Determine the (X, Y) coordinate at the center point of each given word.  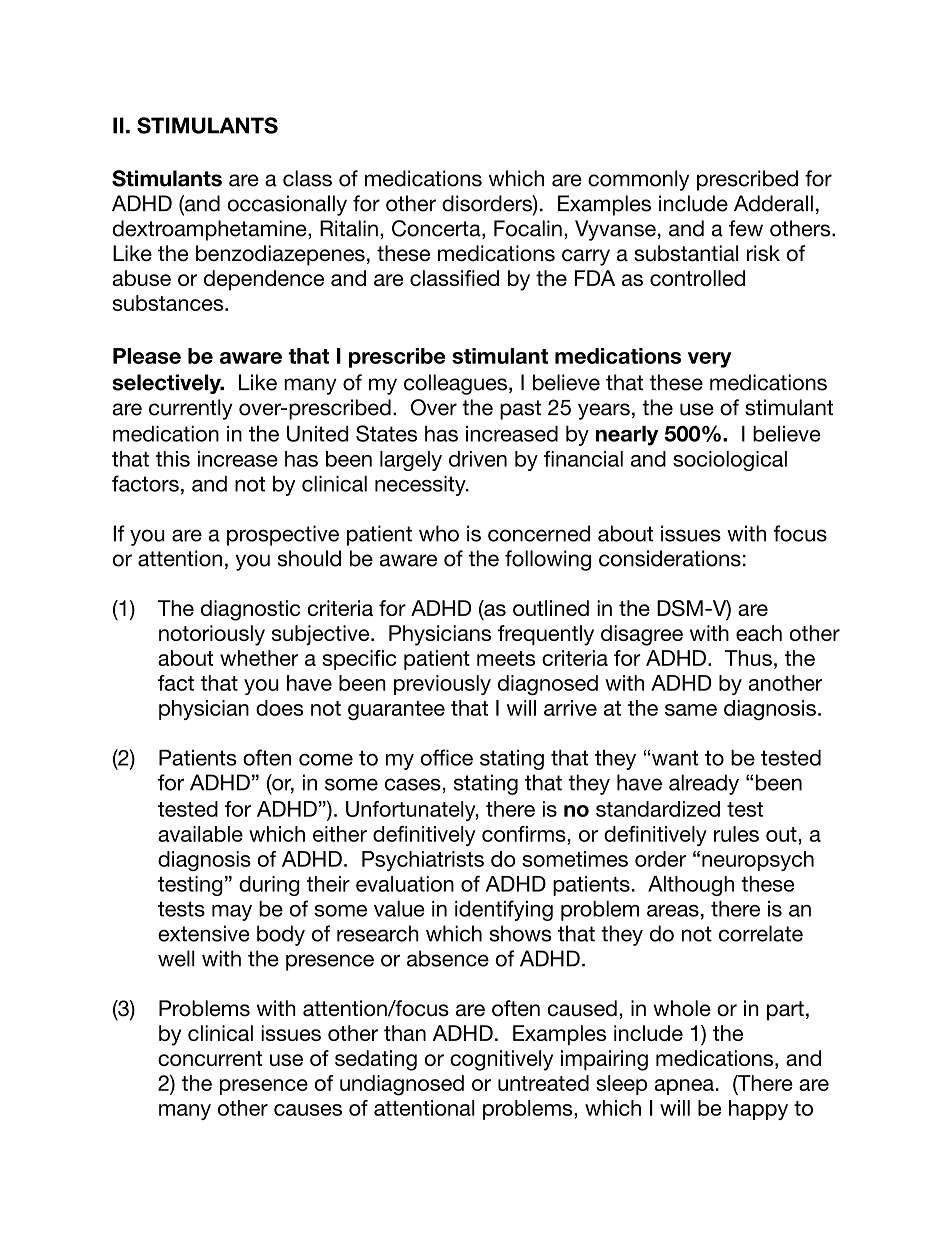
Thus (748, 658)
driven (478, 459)
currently (191, 409)
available (200, 834)
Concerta (437, 229)
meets (506, 658)
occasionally (287, 205)
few (746, 228)
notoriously (212, 635)
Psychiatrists (423, 861)
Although (691, 886)
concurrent (210, 1058)
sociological (730, 461)
